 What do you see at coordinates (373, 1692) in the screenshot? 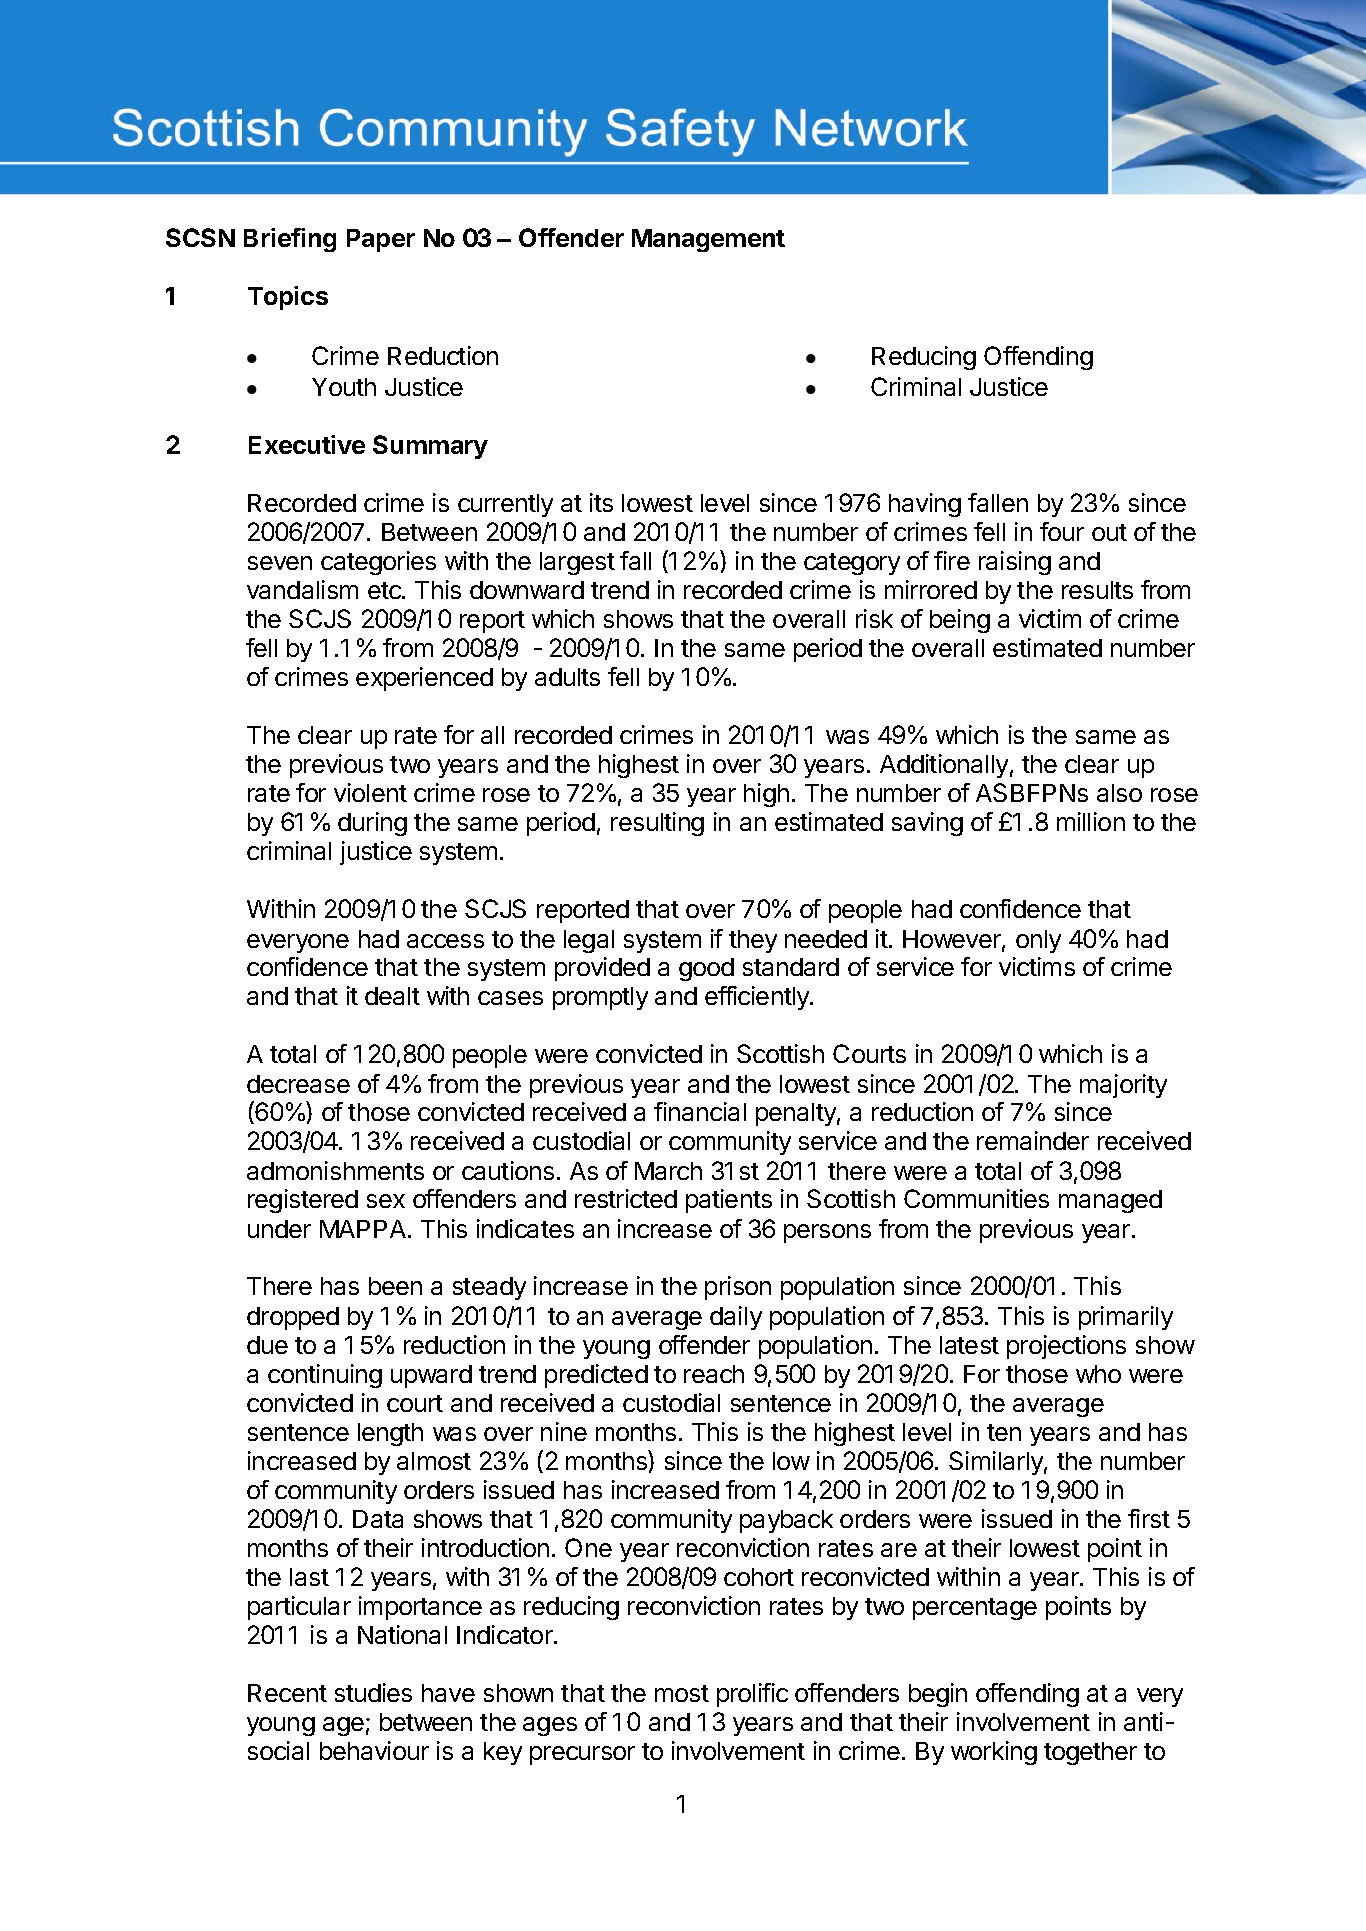
I see `studies` at bounding box center [373, 1692].
